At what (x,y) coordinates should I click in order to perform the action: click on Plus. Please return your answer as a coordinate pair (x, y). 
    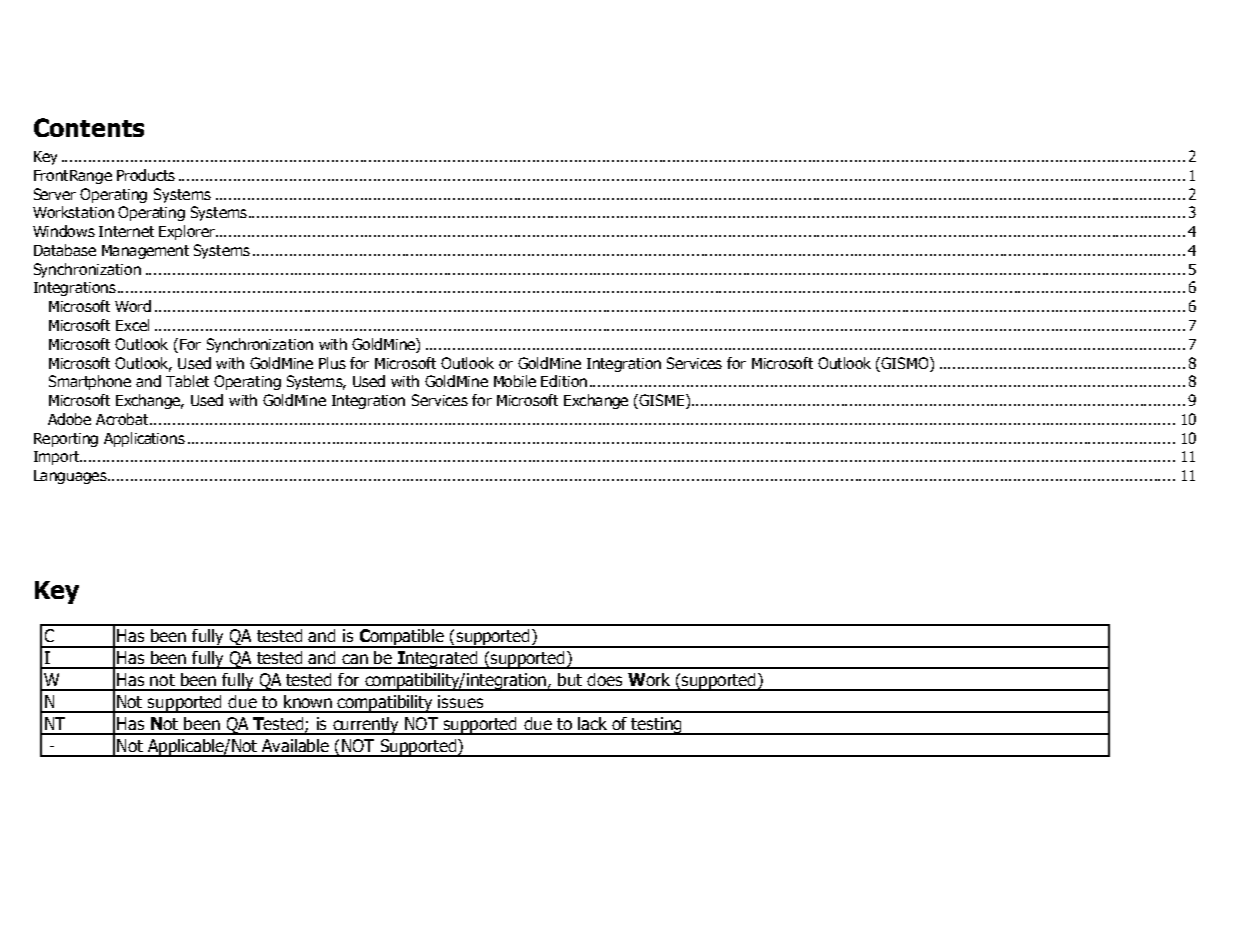
    Looking at the image, I should click on (332, 363).
